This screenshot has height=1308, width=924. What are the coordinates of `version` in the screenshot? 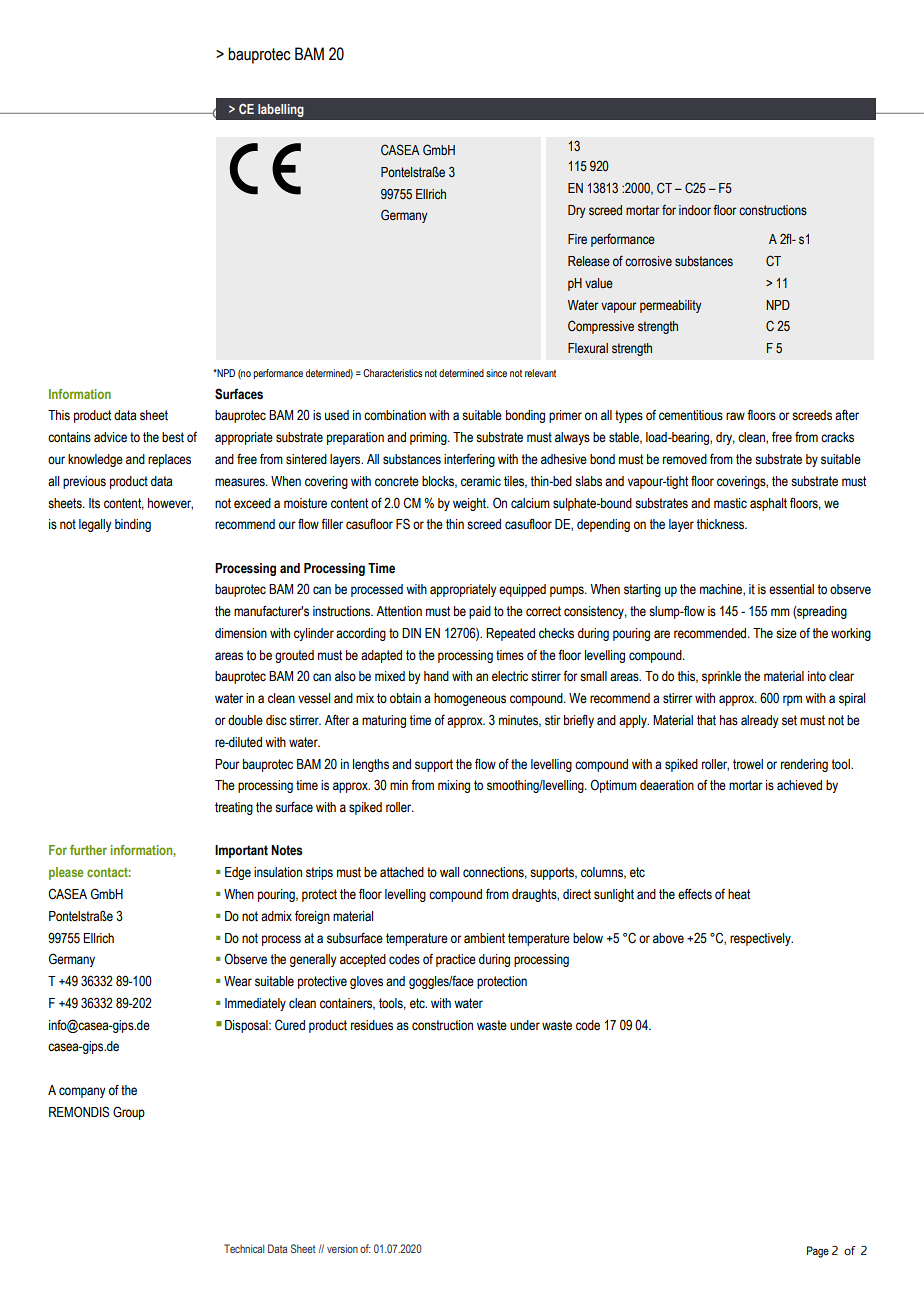 It's located at (342, 1248).
